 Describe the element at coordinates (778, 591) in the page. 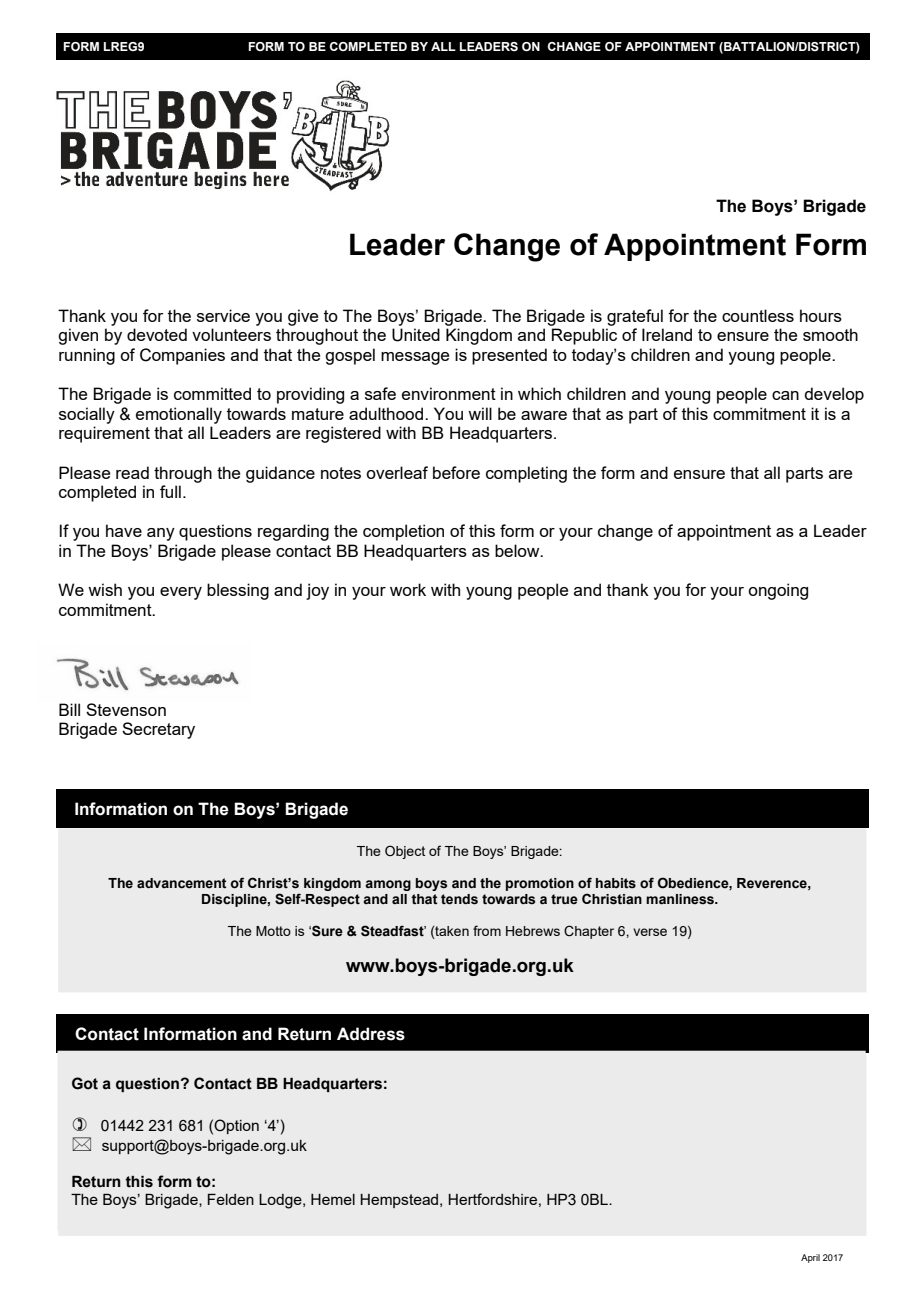

I see `ongoing` at that location.
